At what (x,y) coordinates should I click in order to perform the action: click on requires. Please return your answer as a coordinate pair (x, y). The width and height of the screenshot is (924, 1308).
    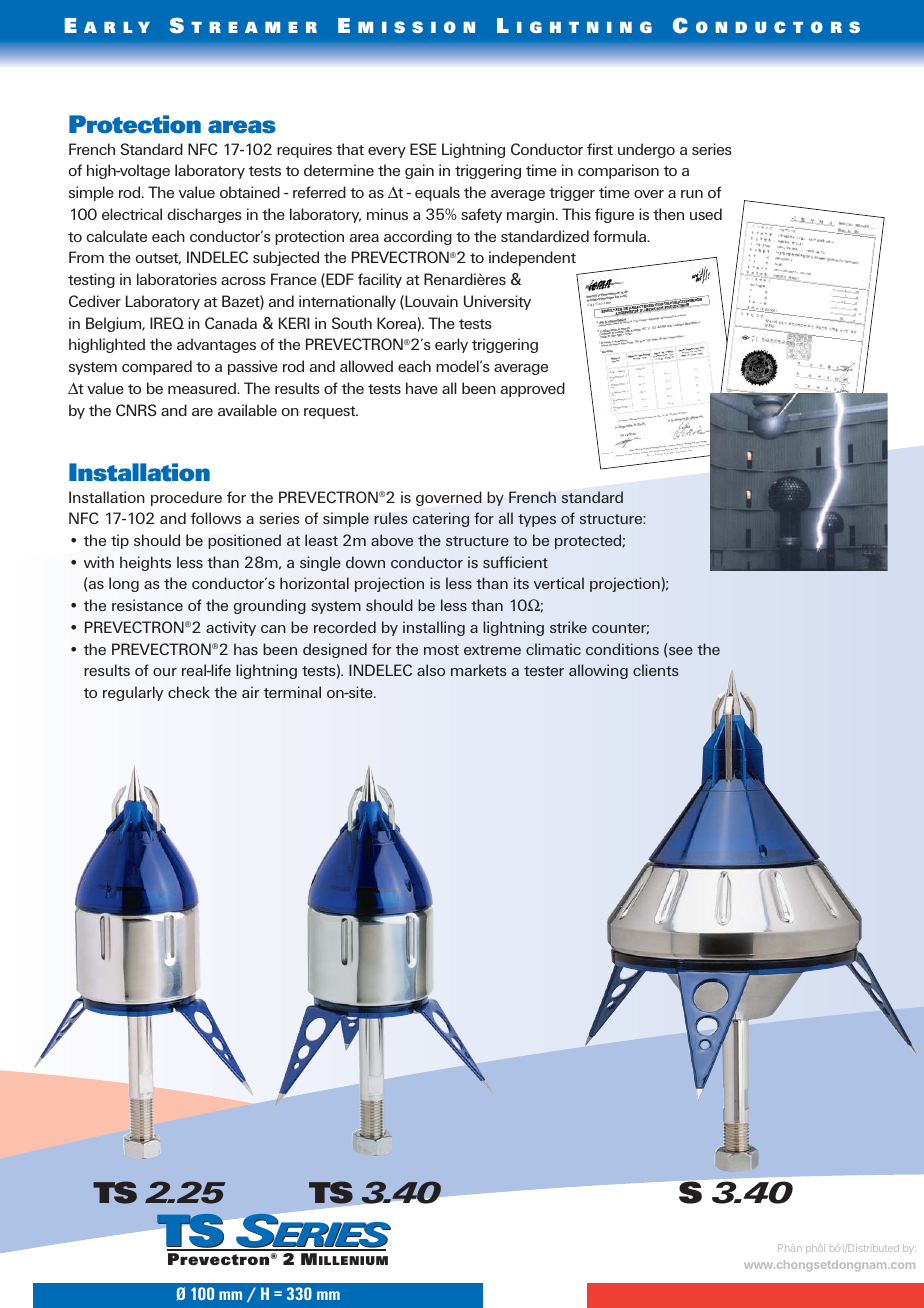
    Looking at the image, I should click on (304, 150).
